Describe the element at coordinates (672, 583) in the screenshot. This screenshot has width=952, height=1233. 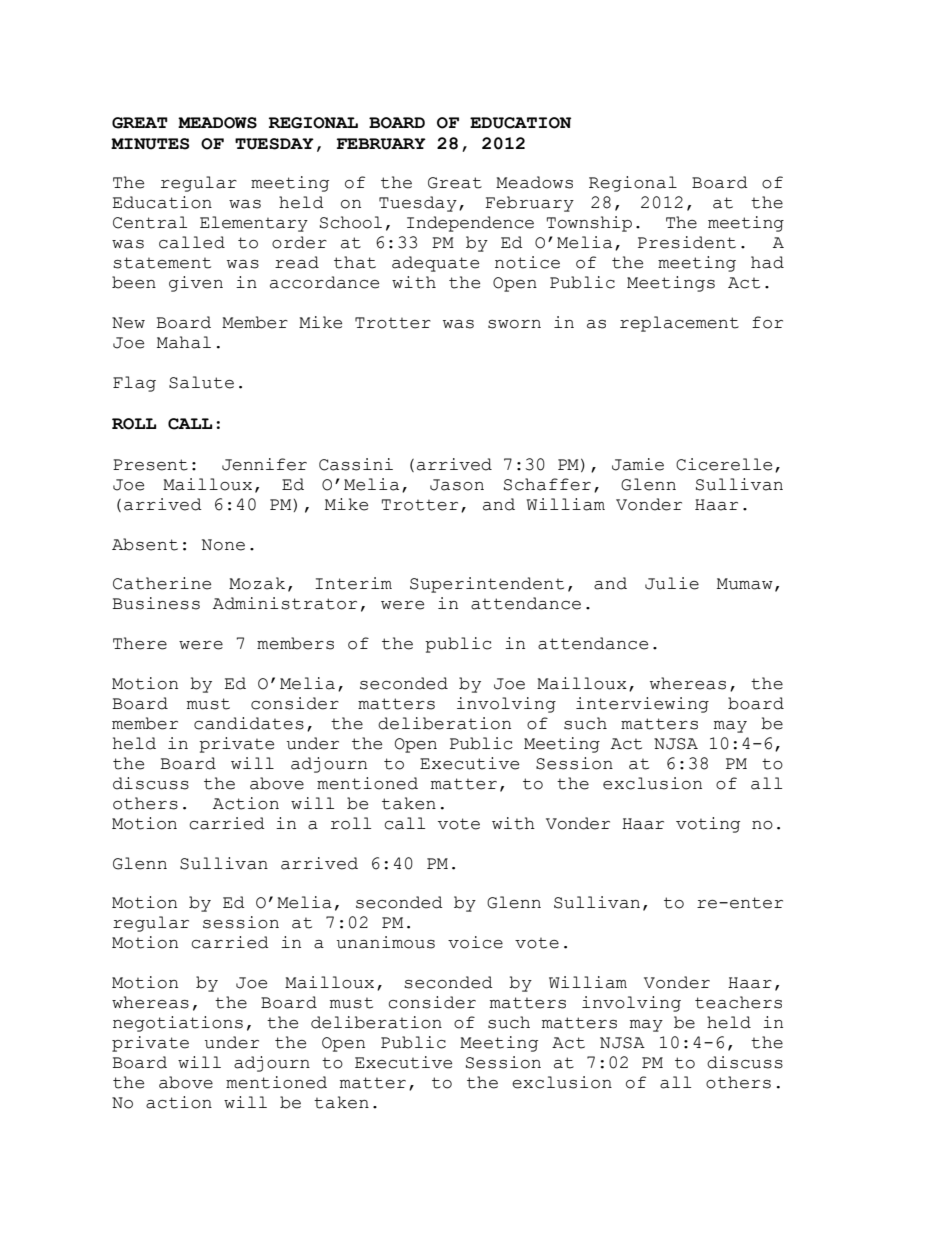
I see `Julie` at that location.
